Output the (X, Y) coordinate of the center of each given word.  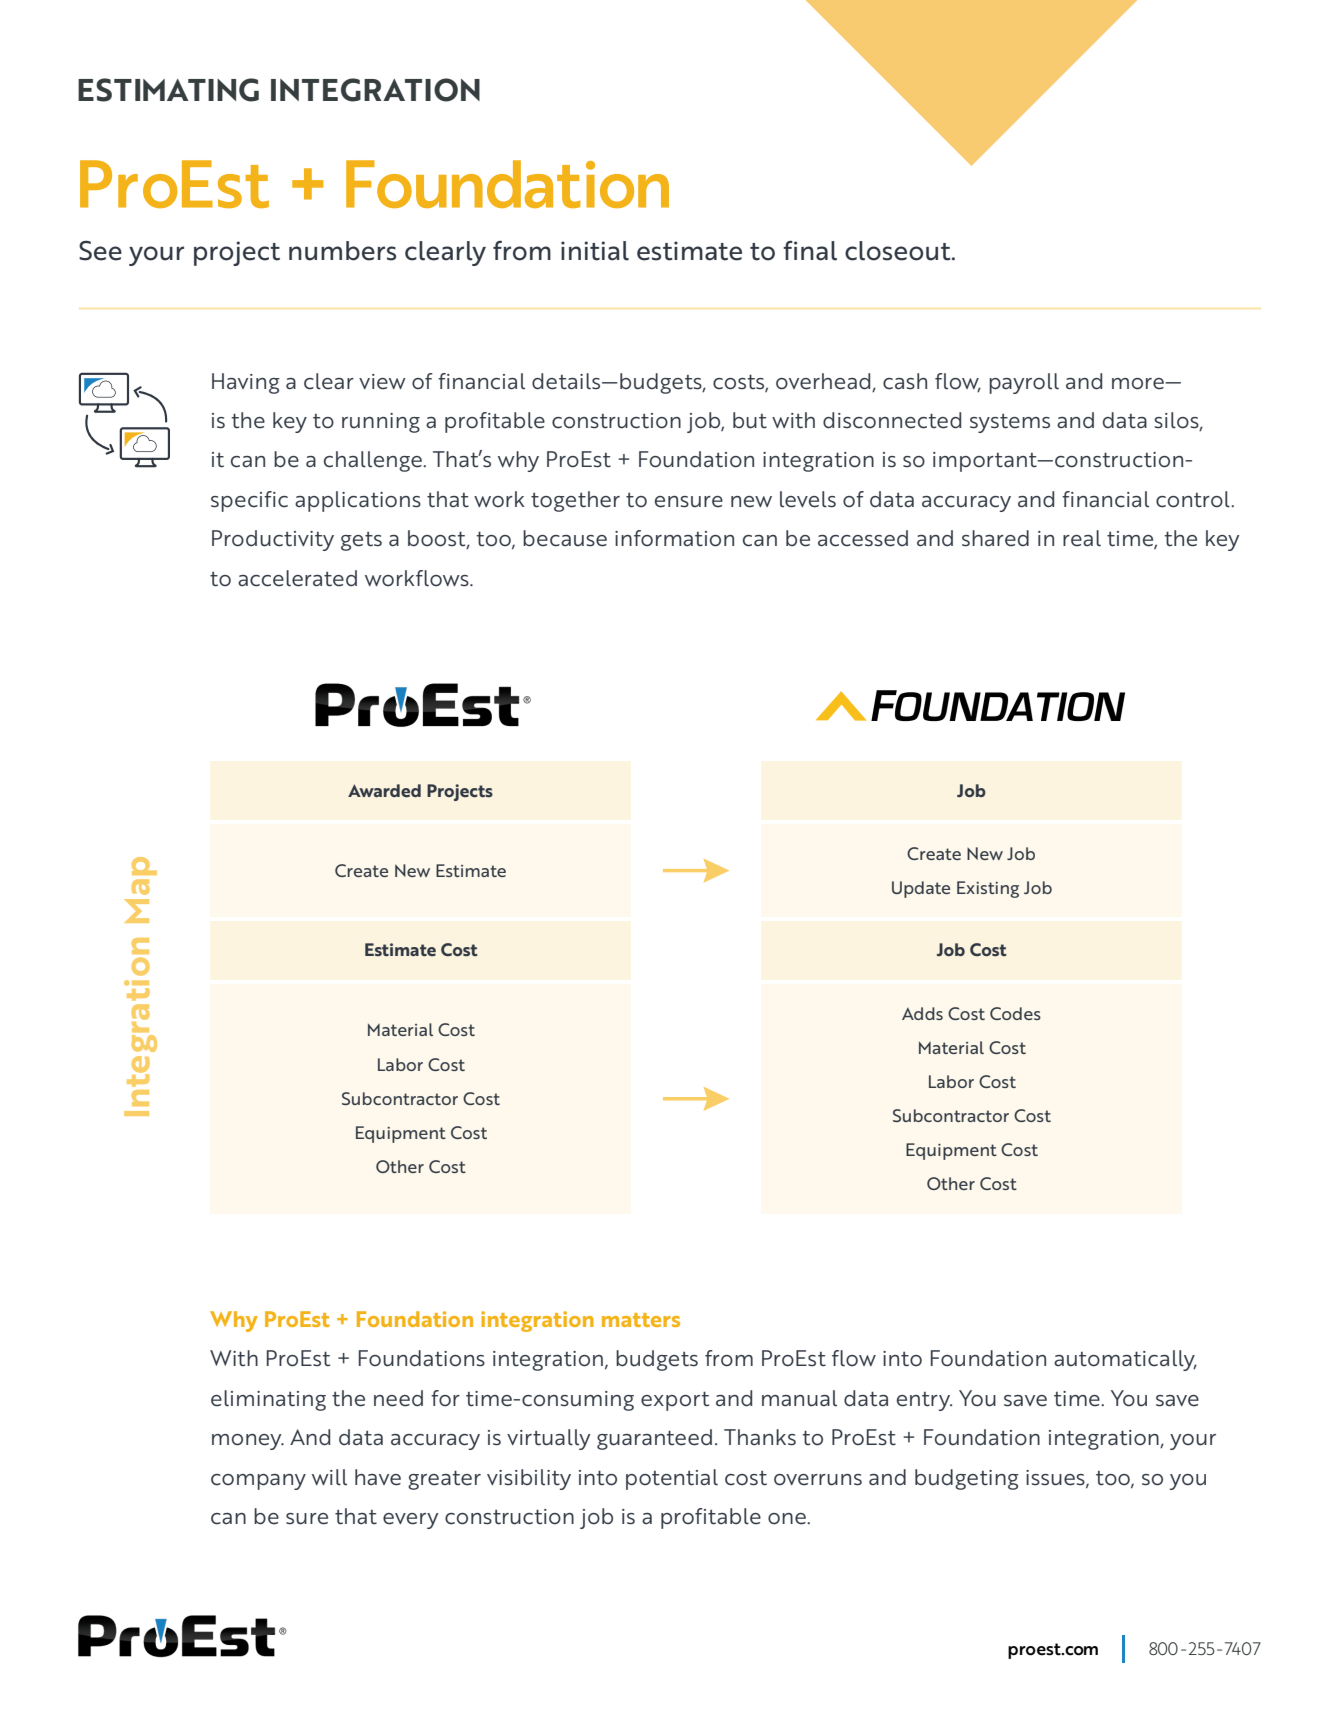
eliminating (268, 1400)
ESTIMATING (168, 90)
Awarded (384, 790)
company (258, 1482)
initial (595, 251)
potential (672, 1479)
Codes (1015, 1013)
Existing (988, 889)
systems (1010, 423)
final (810, 251)
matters (641, 1320)
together (575, 501)
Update (921, 889)
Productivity (273, 540)
